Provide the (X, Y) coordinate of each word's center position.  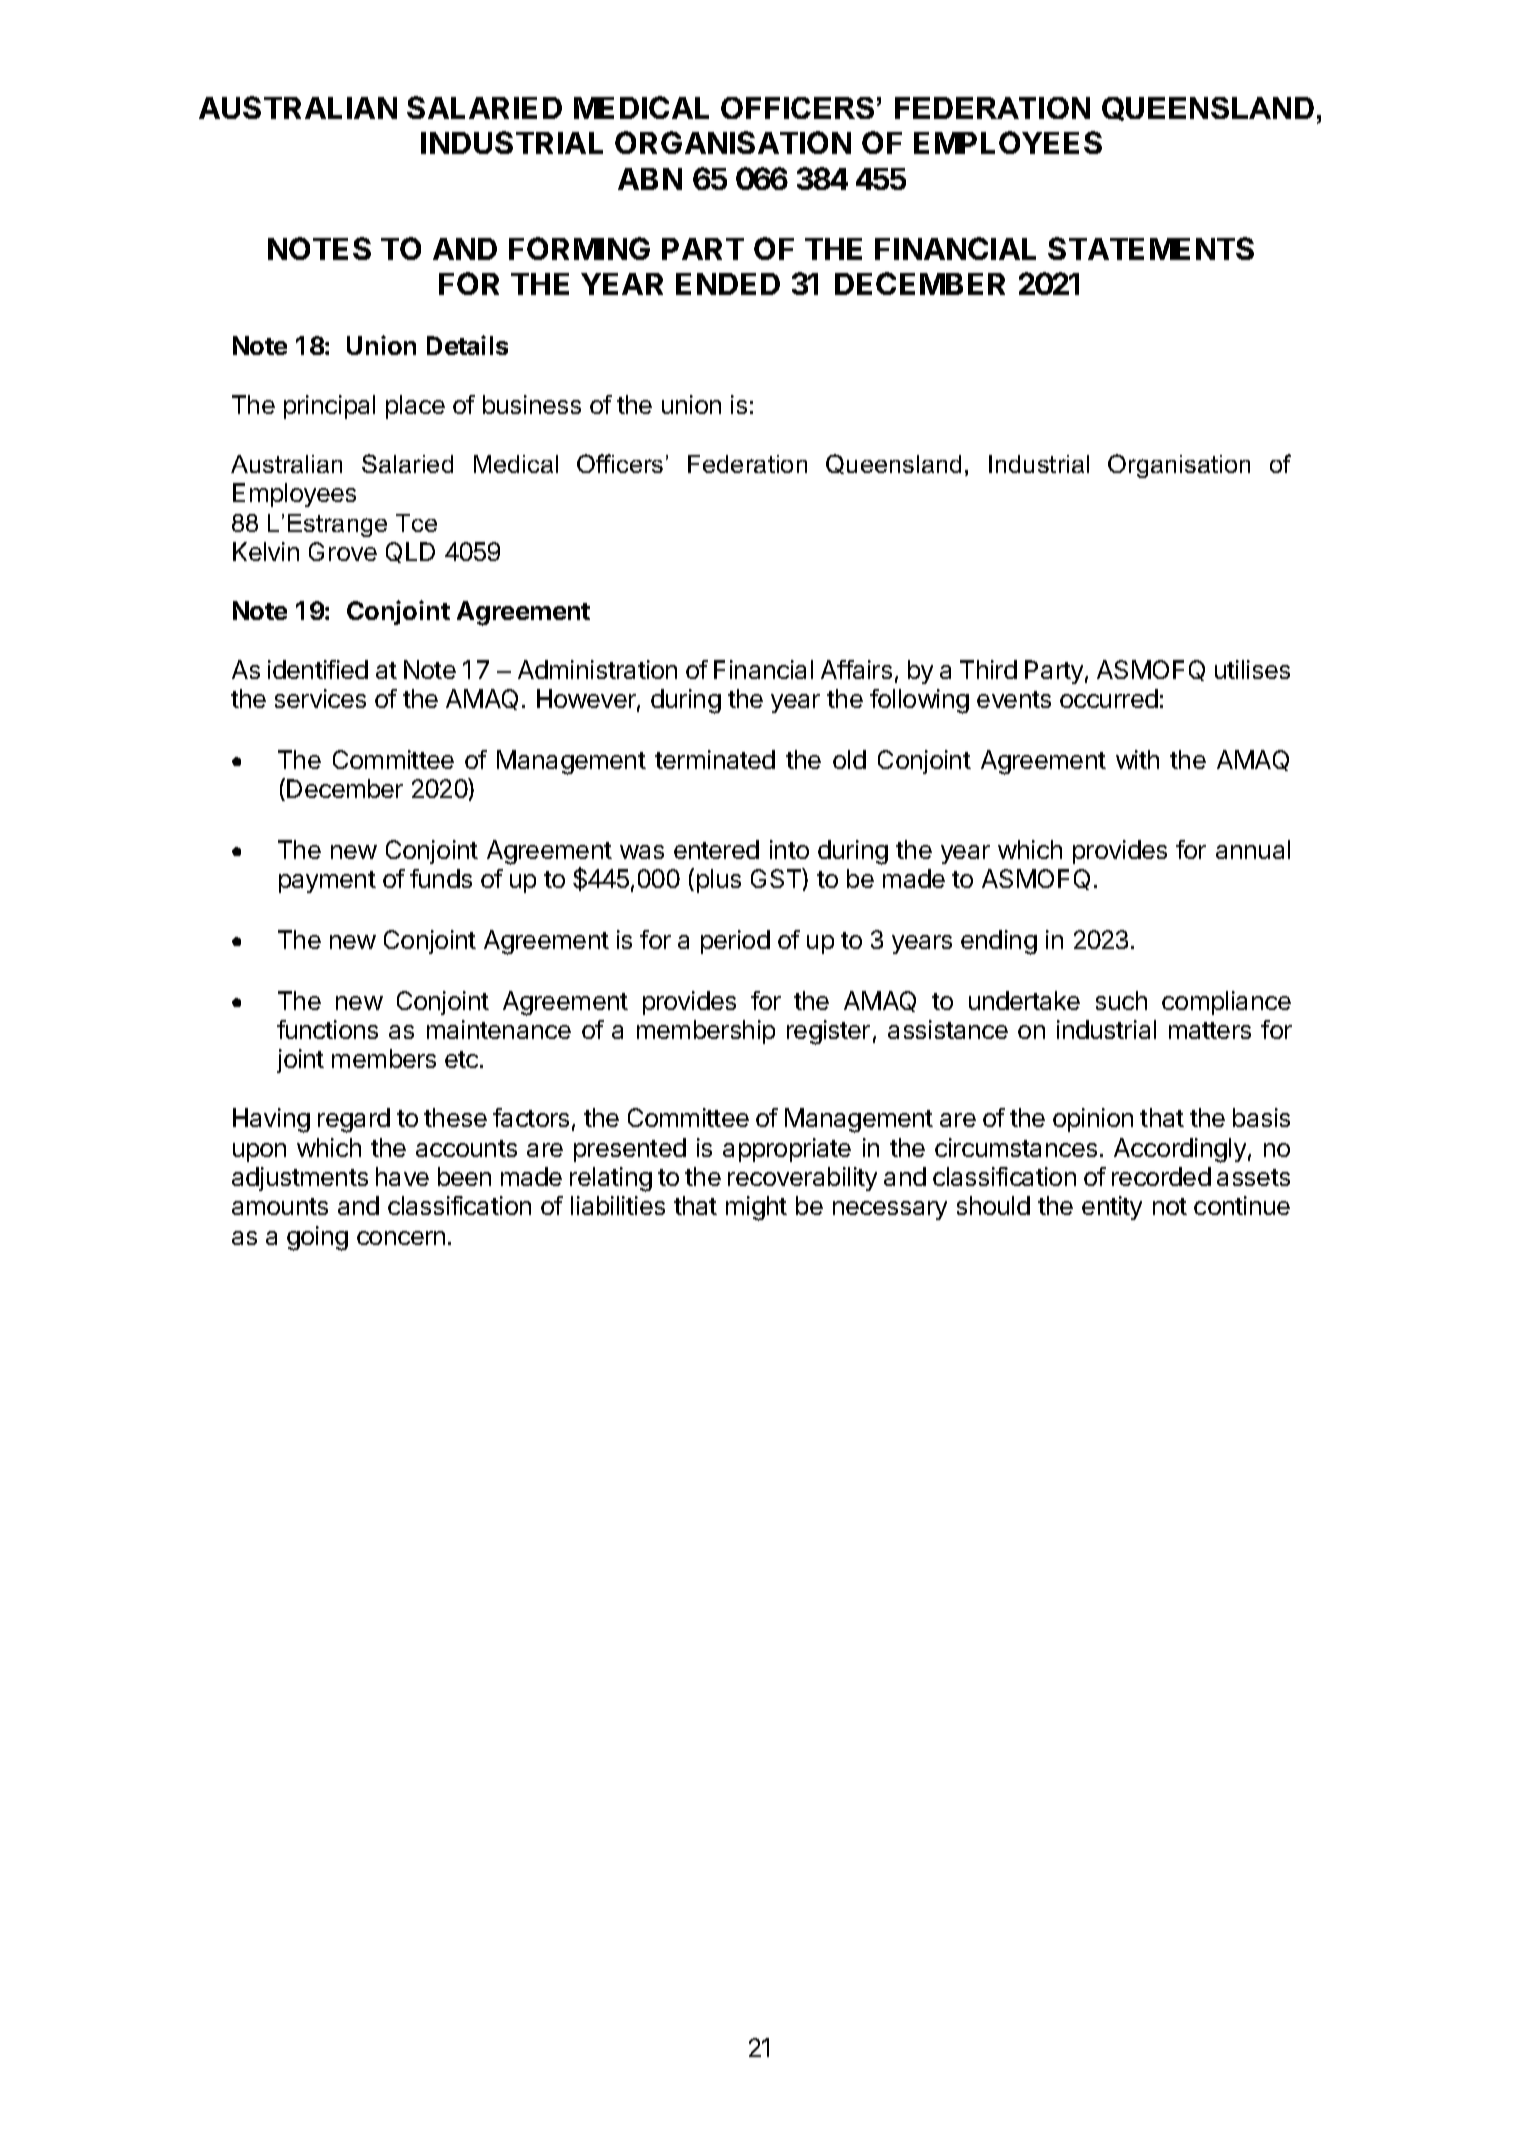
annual (1253, 849)
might (756, 1208)
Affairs (856, 669)
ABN (650, 179)
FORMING (579, 248)
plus (719, 881)
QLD (410, 552)
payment (327, 882)
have (402, 1176)
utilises (1252, 669)
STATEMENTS (1151, 248)
